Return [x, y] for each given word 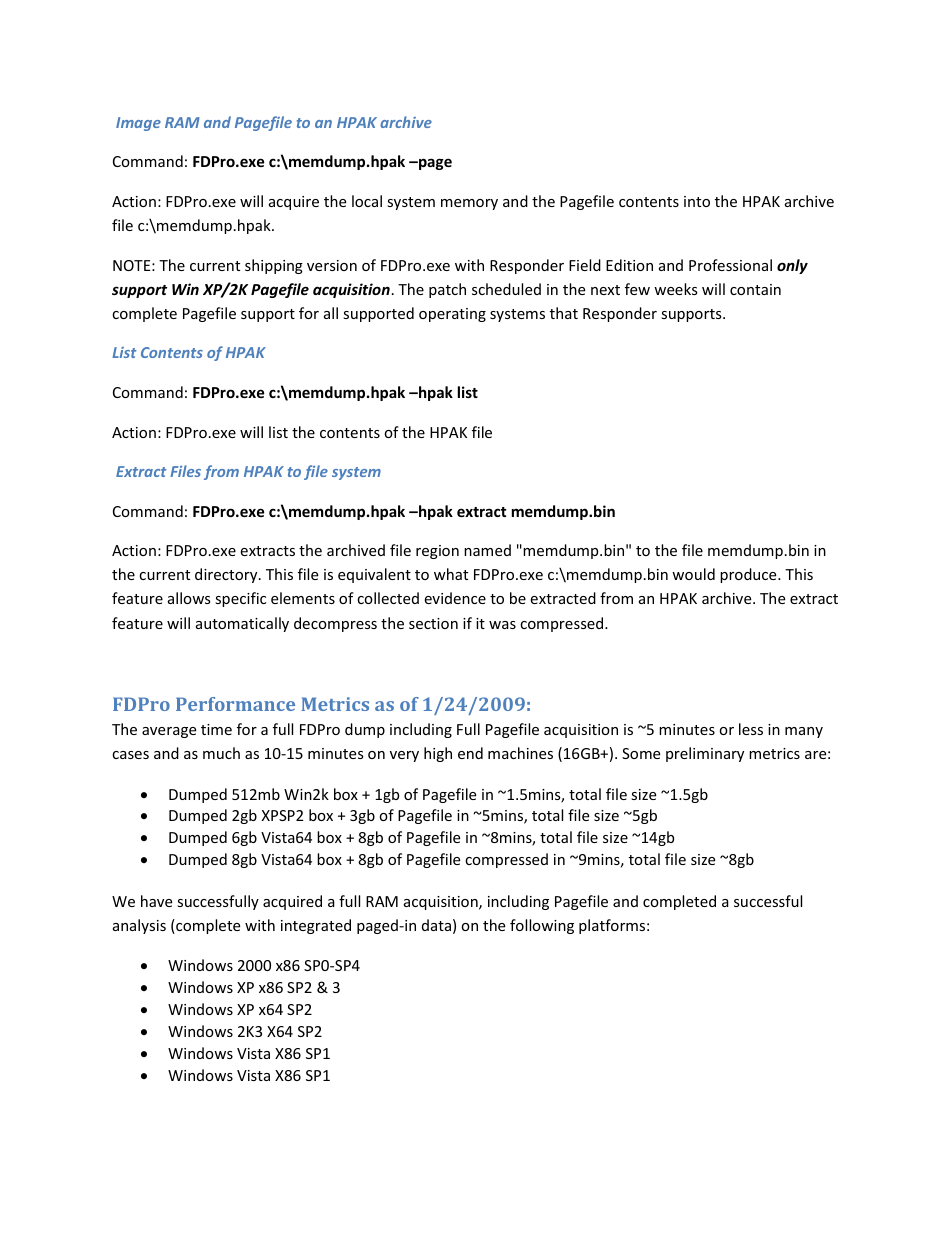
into [697, 201]
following [542, 926]
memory [469, 204]
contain [755, 289]
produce [749, 575]
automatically [242, 624]
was [502, 625]
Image [138, 124]
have [156, 901]
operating [452, 315]
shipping [274, 266]
